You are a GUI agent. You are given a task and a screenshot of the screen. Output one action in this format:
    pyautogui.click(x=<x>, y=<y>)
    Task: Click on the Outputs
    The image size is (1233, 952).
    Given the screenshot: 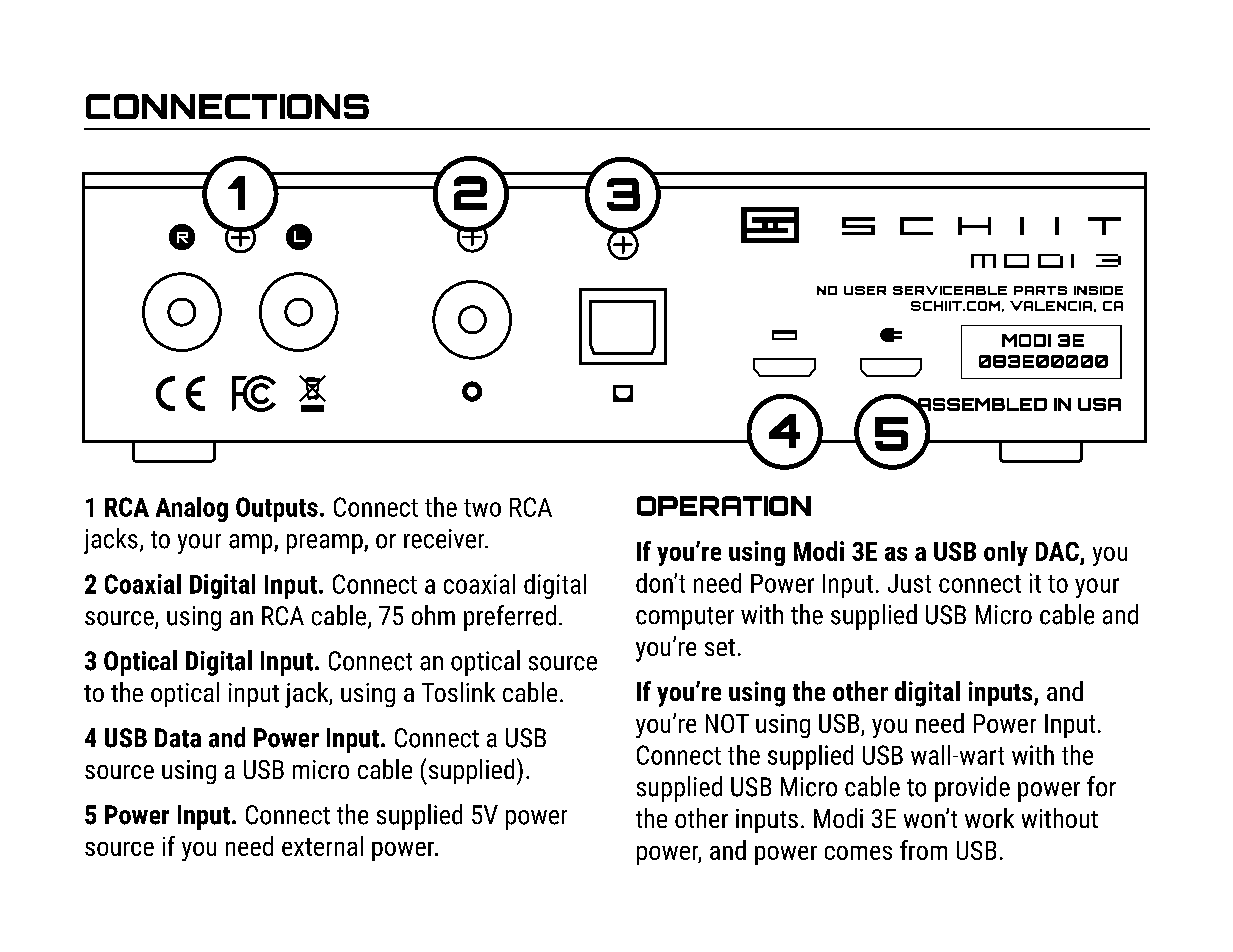 What is the action you would take?
    pyautogui.click(x=277, y=509)
